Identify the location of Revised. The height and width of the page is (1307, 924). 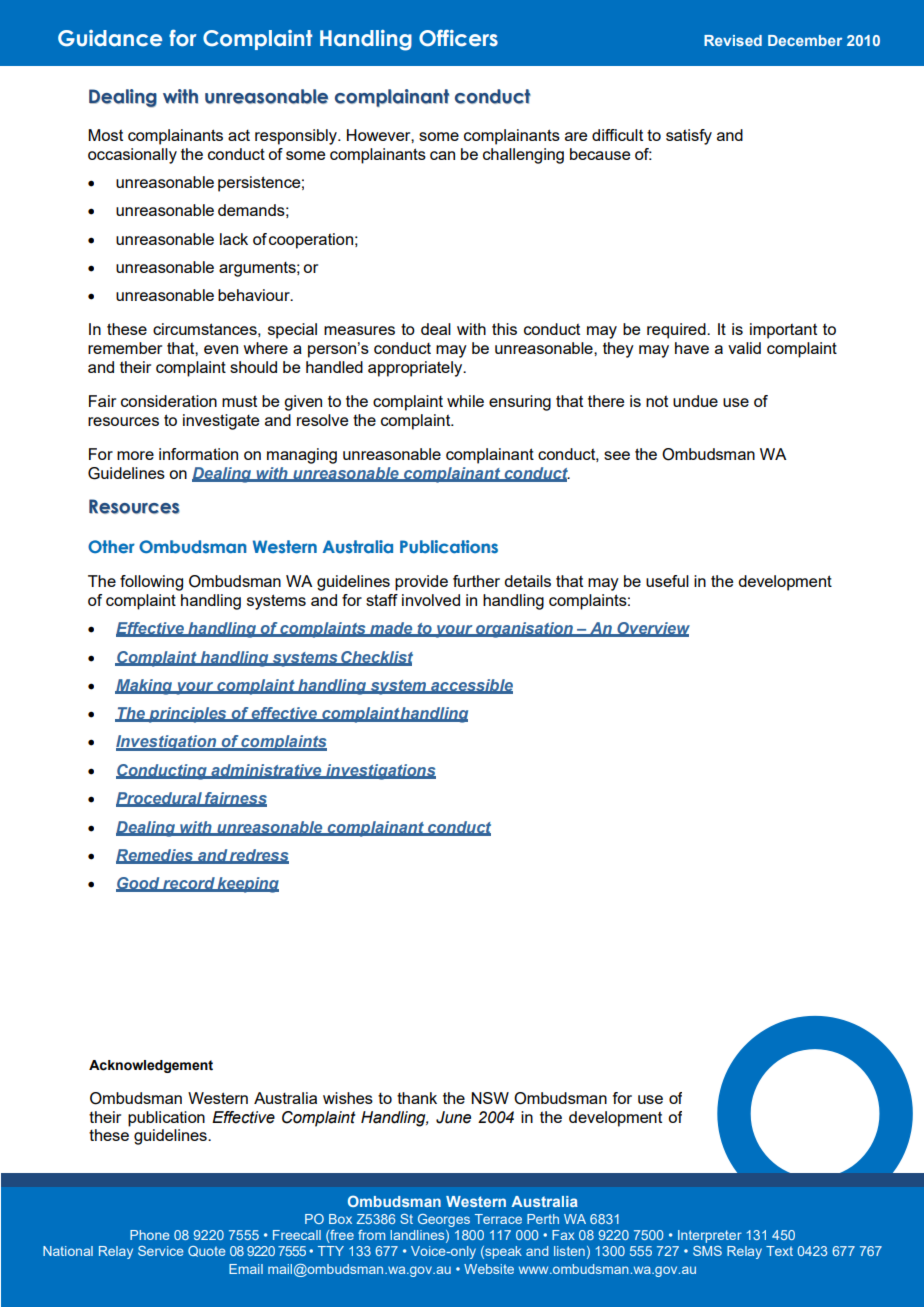
(733, 40).
